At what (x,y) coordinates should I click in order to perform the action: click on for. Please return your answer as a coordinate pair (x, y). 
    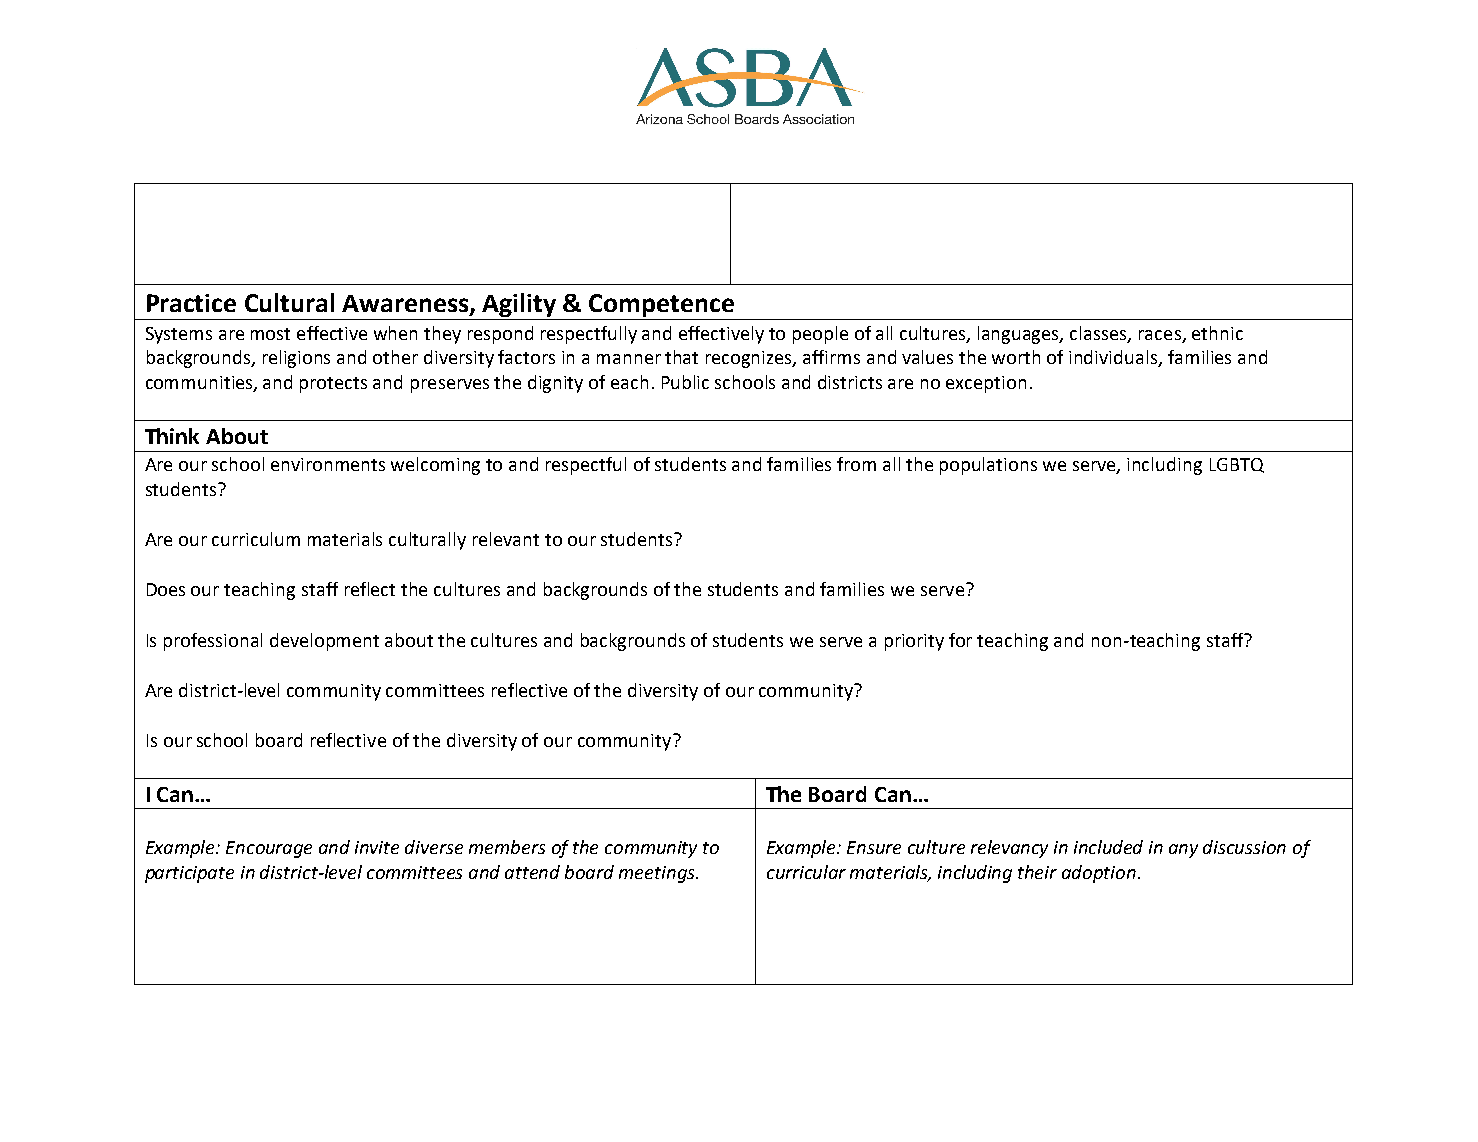
    Looking at the image, I should click on (960, 640).
